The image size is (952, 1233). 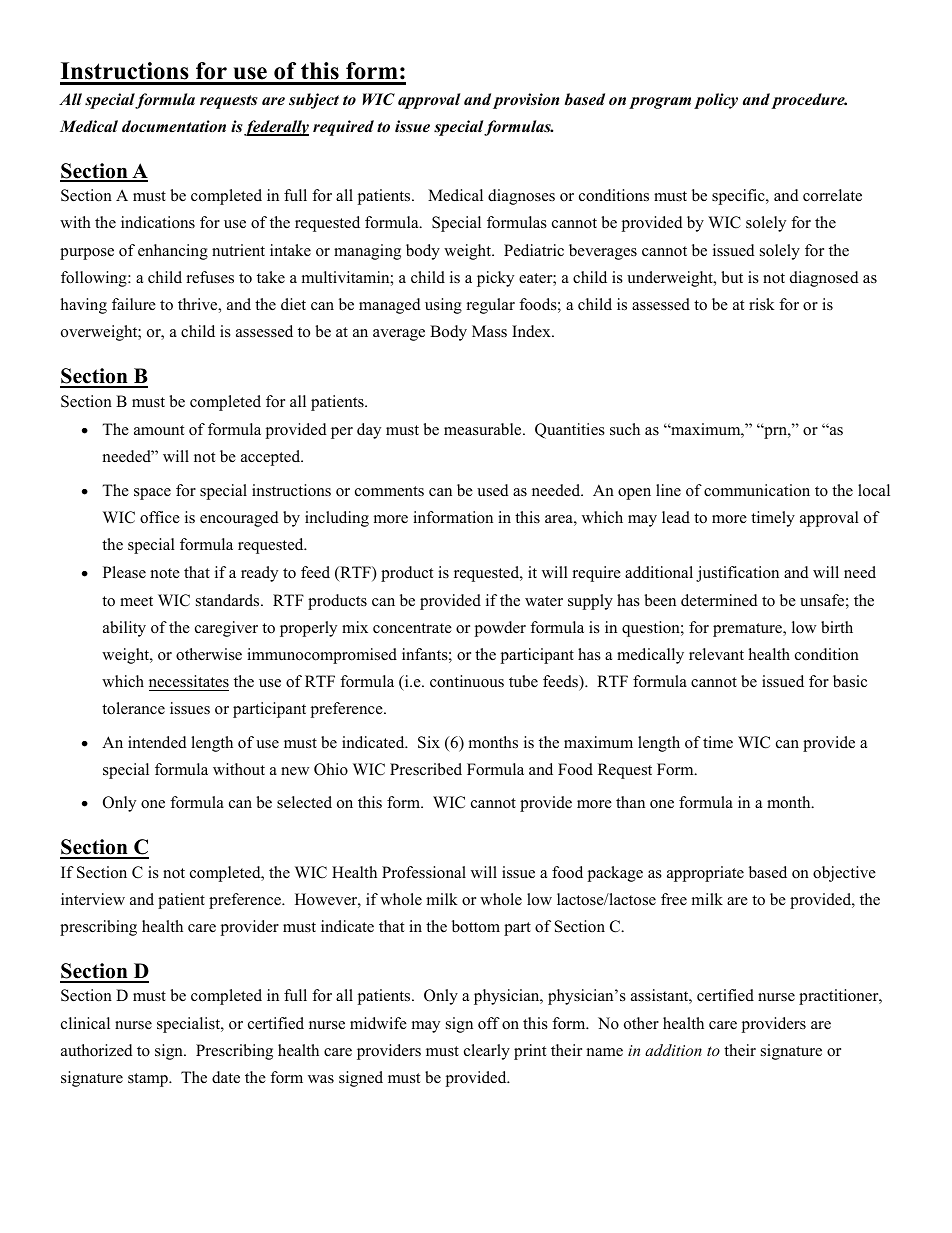 I want to click on provision, so click(x=526, y=101).
